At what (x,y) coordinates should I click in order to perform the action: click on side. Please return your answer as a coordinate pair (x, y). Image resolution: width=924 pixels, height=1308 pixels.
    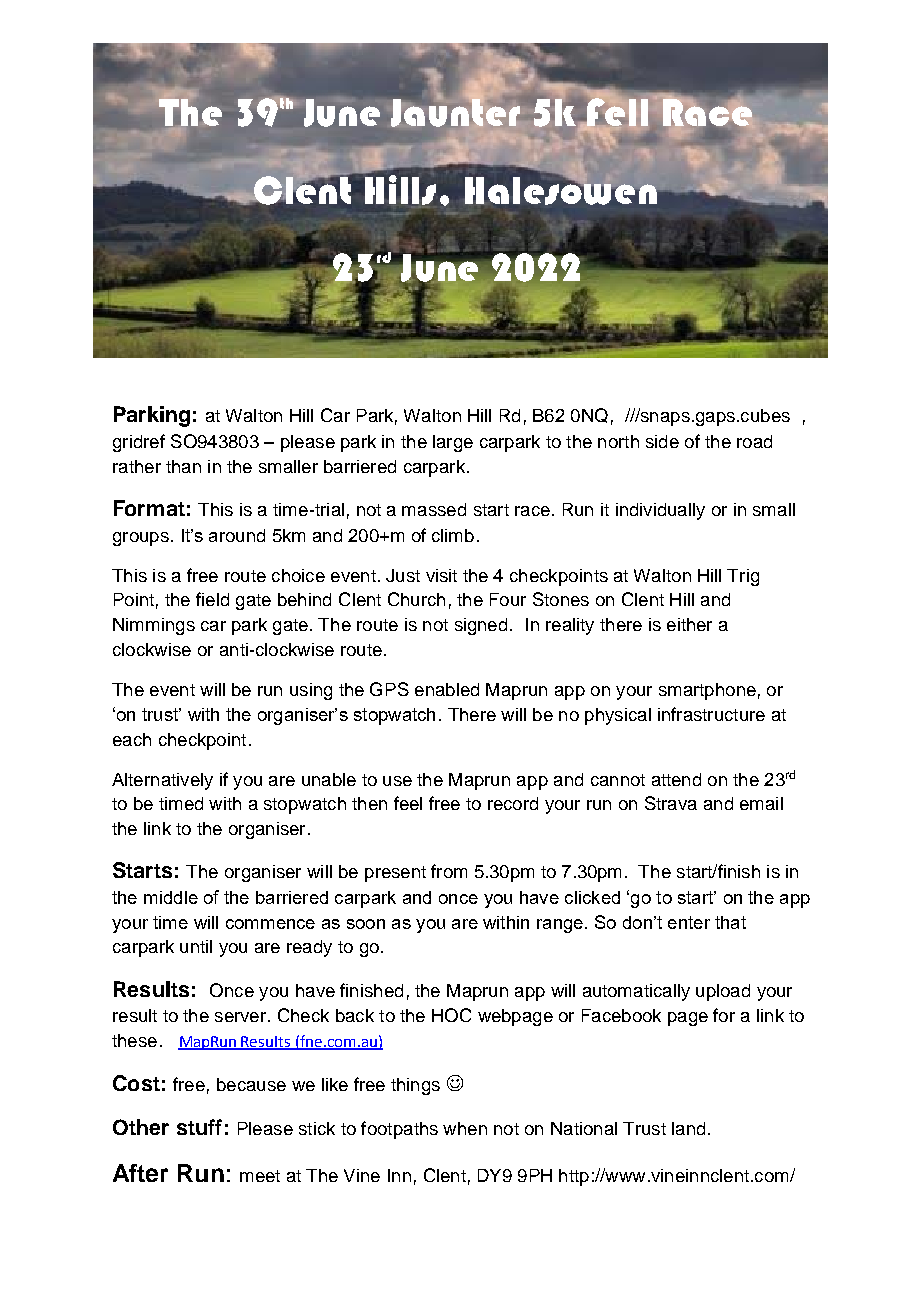
    Looking at the image, I should click on (662, 441).
